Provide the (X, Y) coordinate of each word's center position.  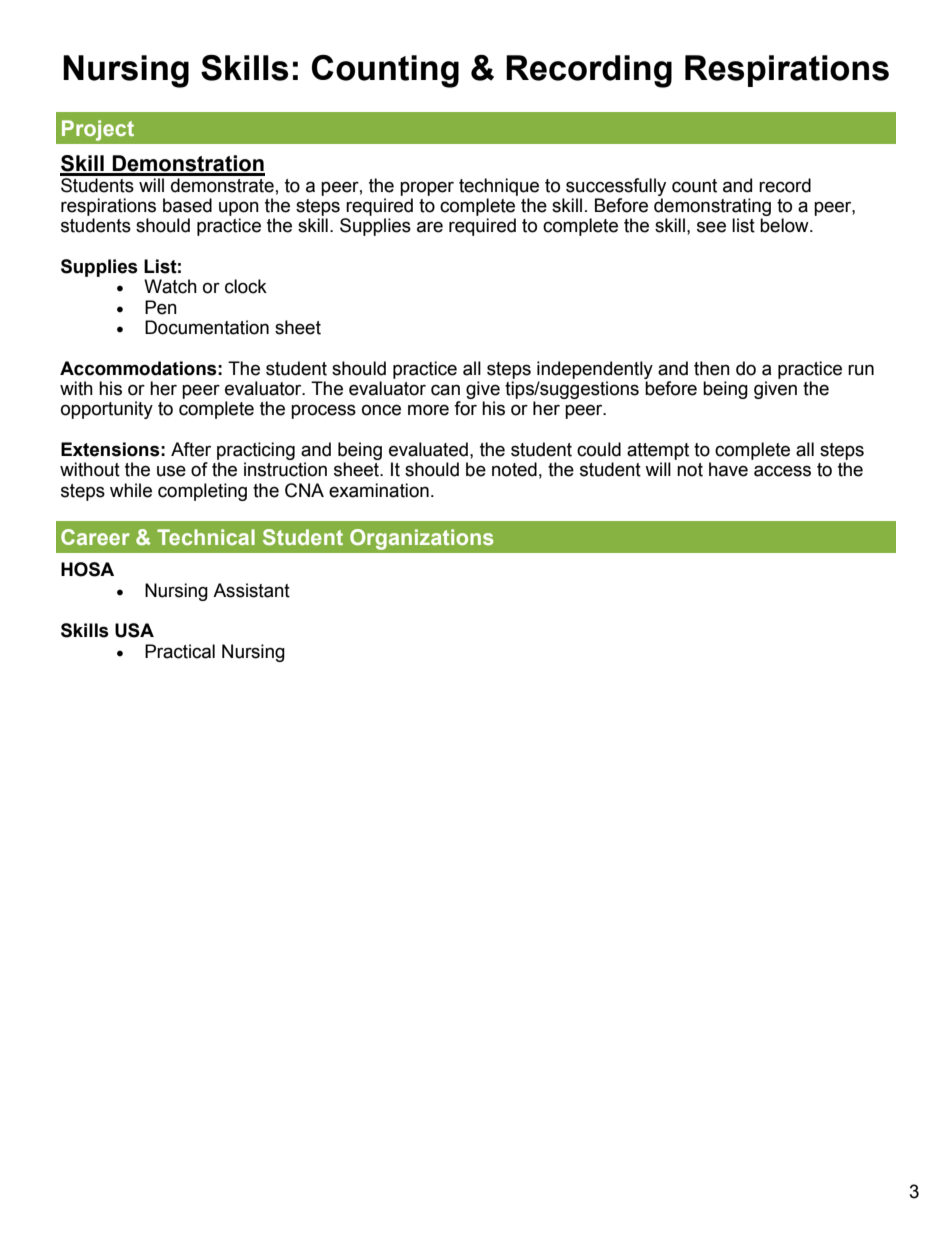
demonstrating (712, 207)
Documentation (207, 327)
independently (595, 370)
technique (499, 187)
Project (98, 130)
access (782, 471)
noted (514, 469)
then (712, 368)
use (171, 471)
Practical (180, 651)
